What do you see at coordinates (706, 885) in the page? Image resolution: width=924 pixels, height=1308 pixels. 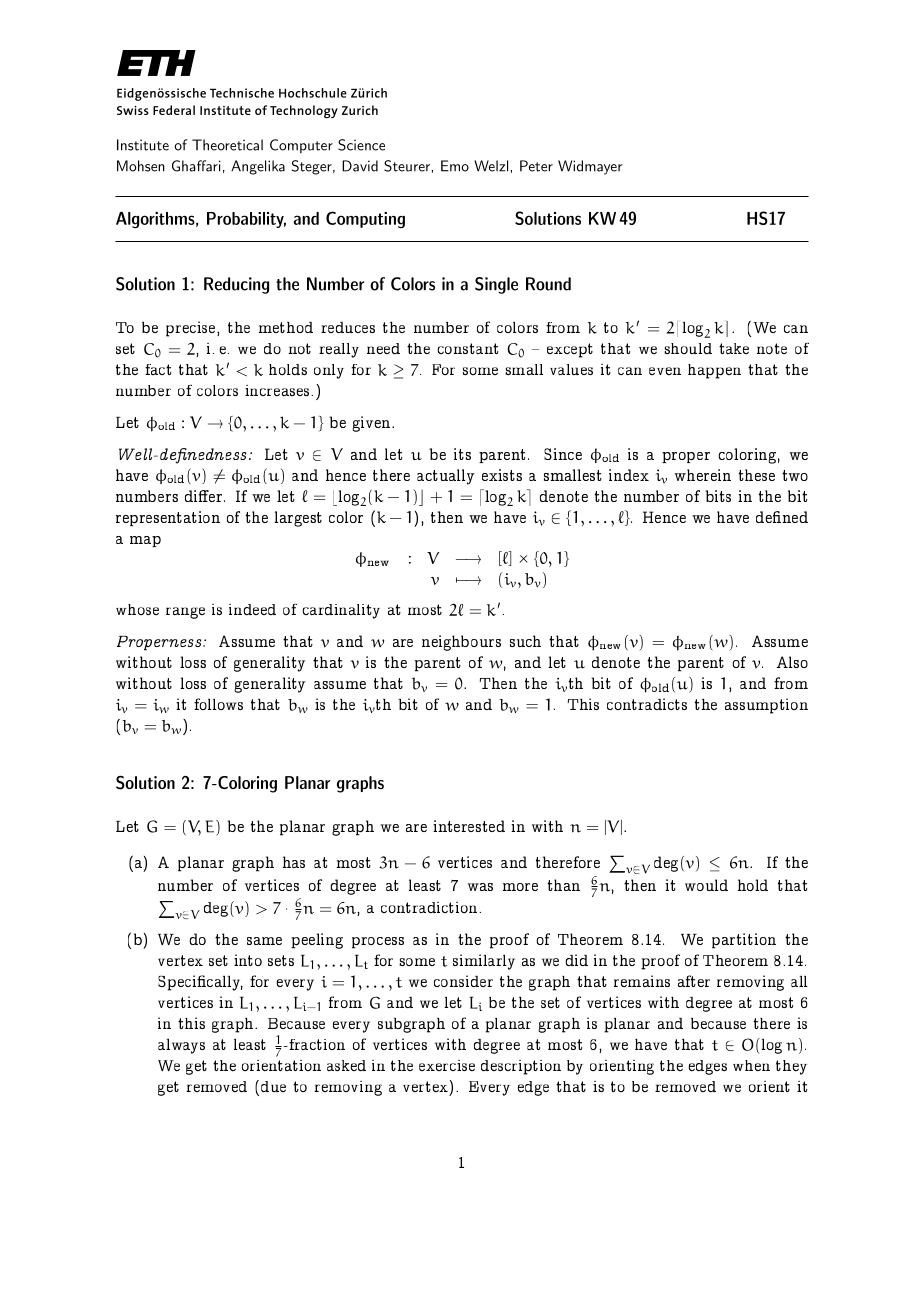 I see `would` at bounding box center [706, 885].
